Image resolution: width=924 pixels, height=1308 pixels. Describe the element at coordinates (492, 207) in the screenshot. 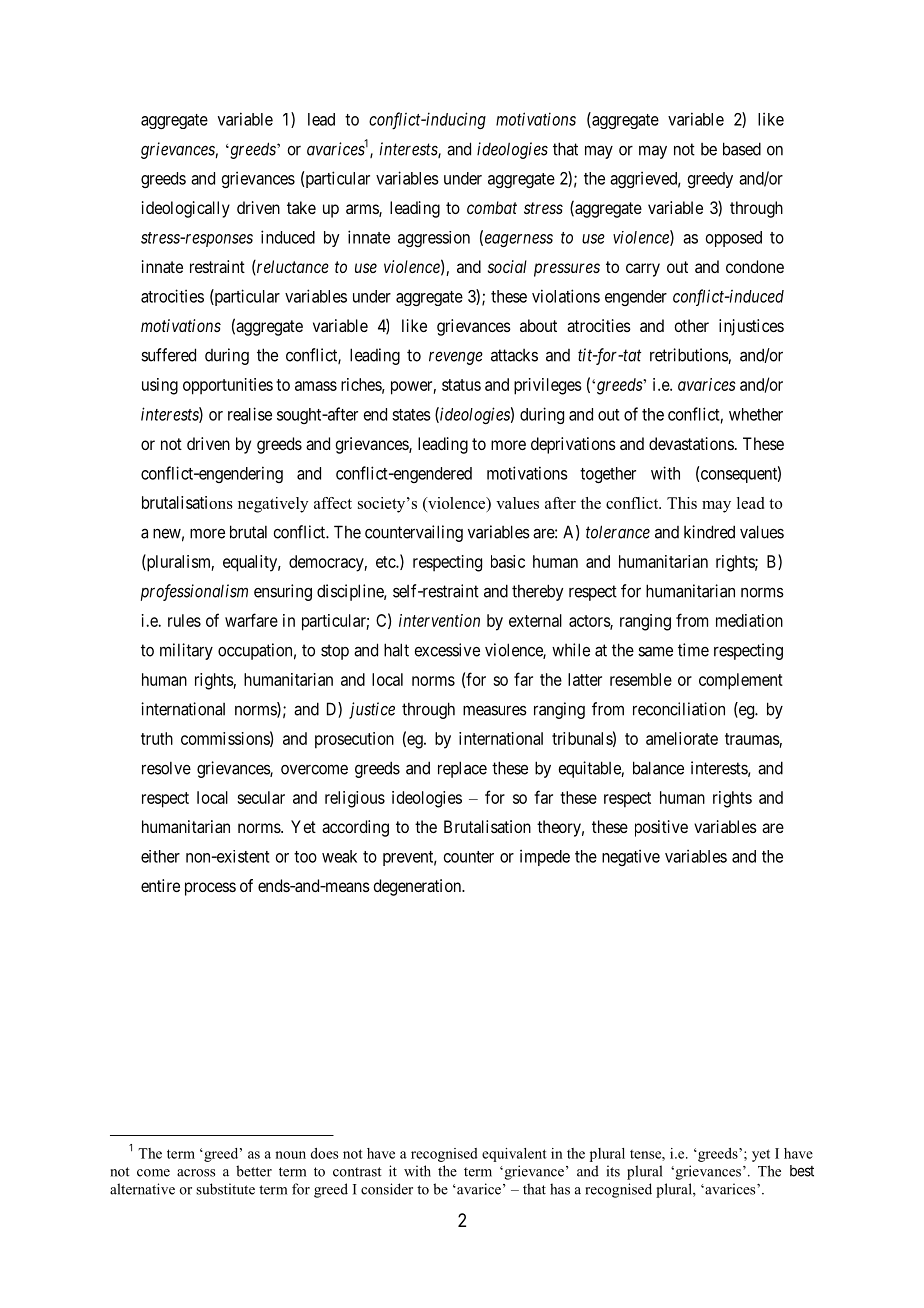

I see `combat` at that location.
